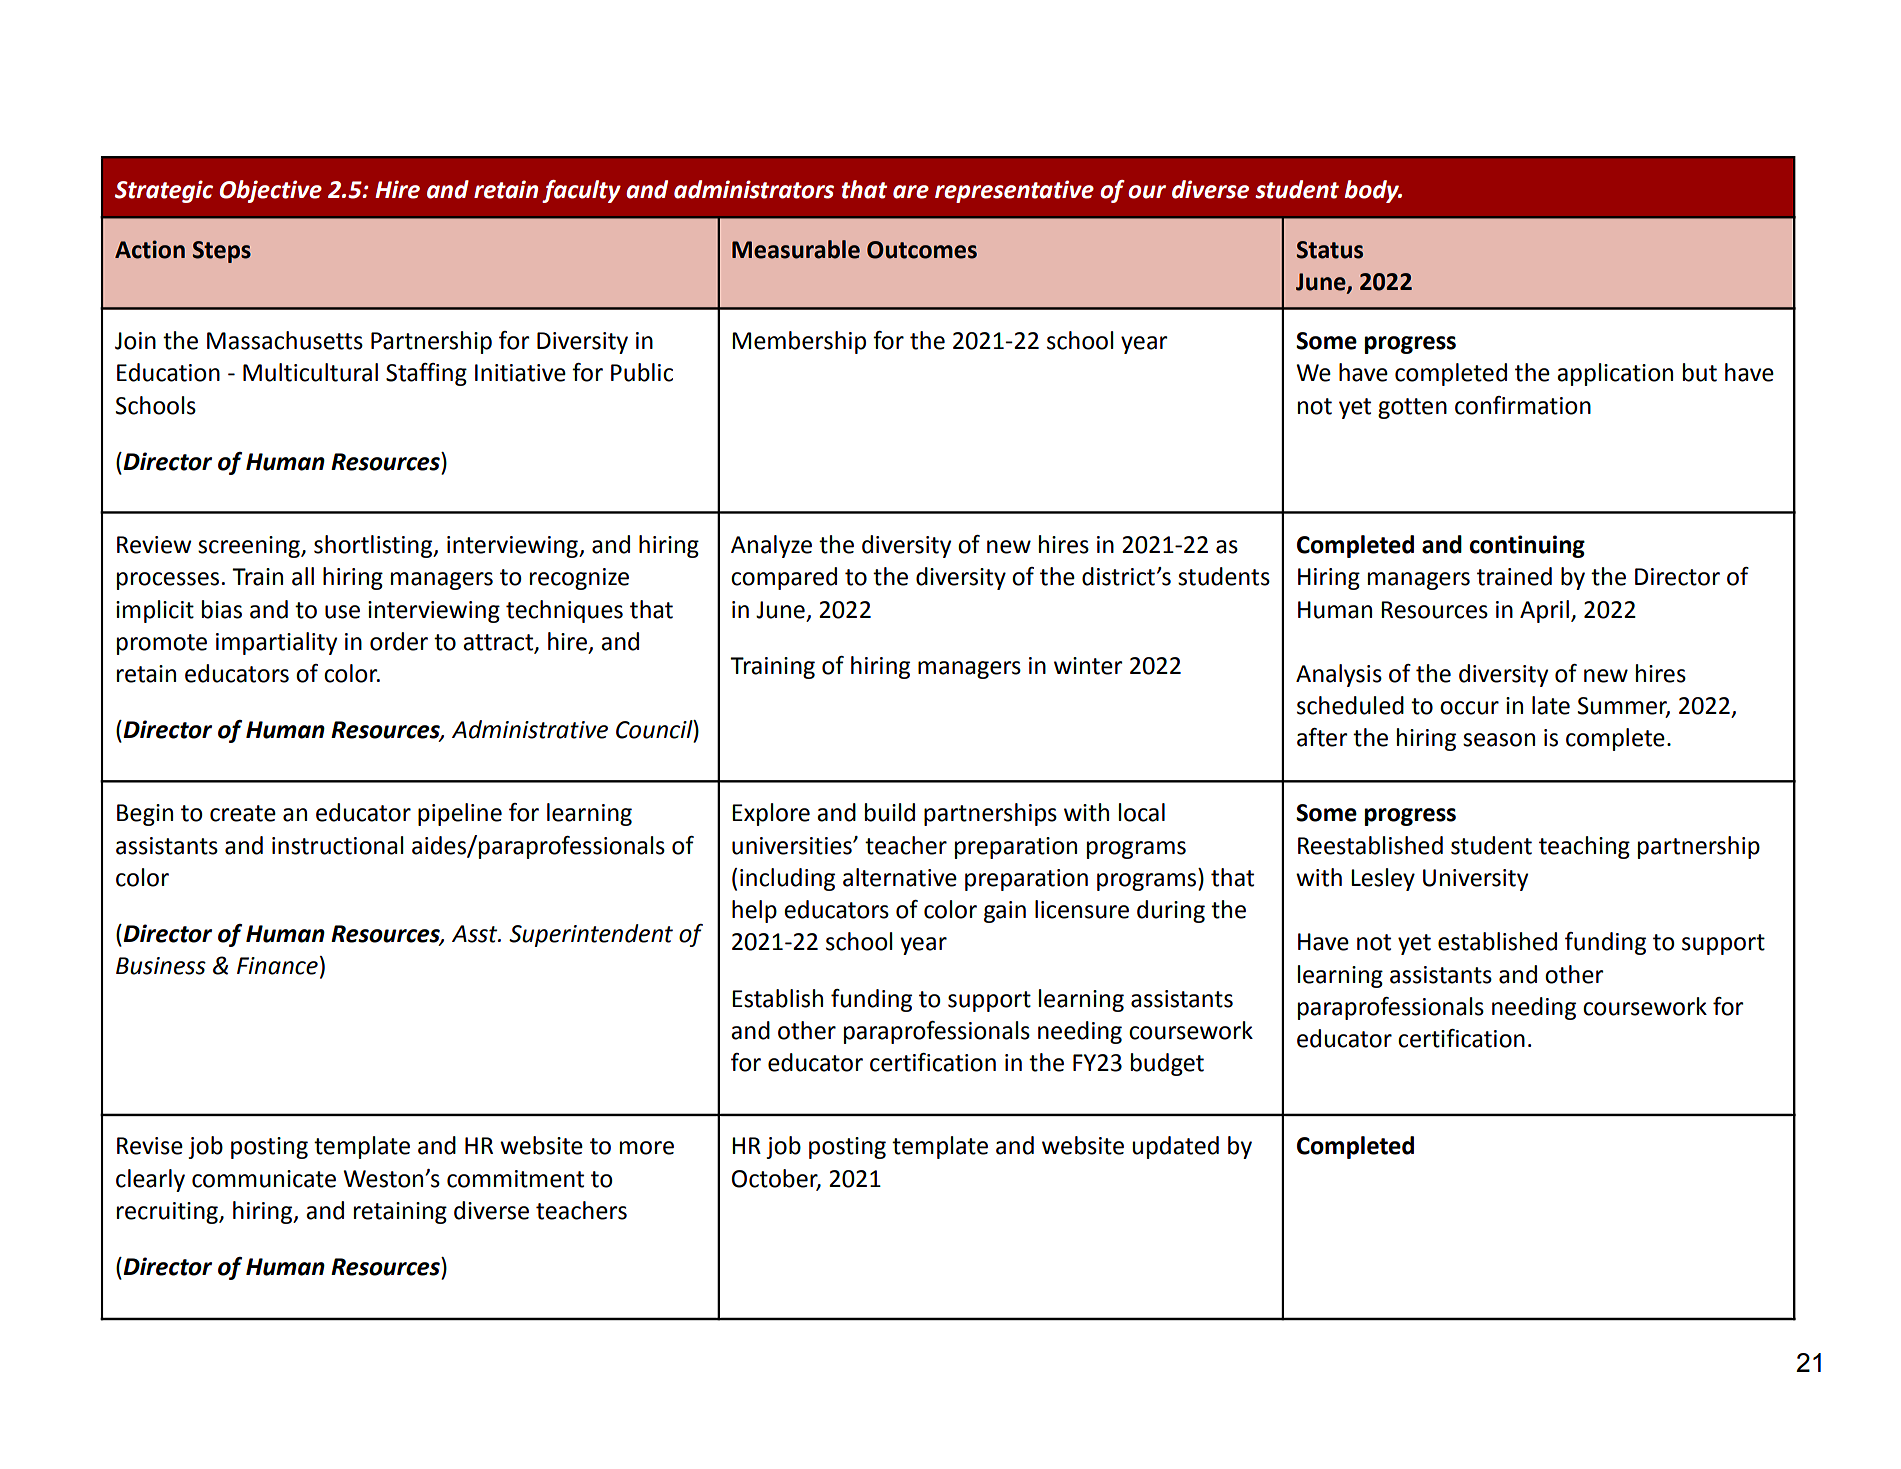 This page has height=1469, width=1901. Describe the element at coordinates (1088, 666) in the page. I see `winter` at that location.
